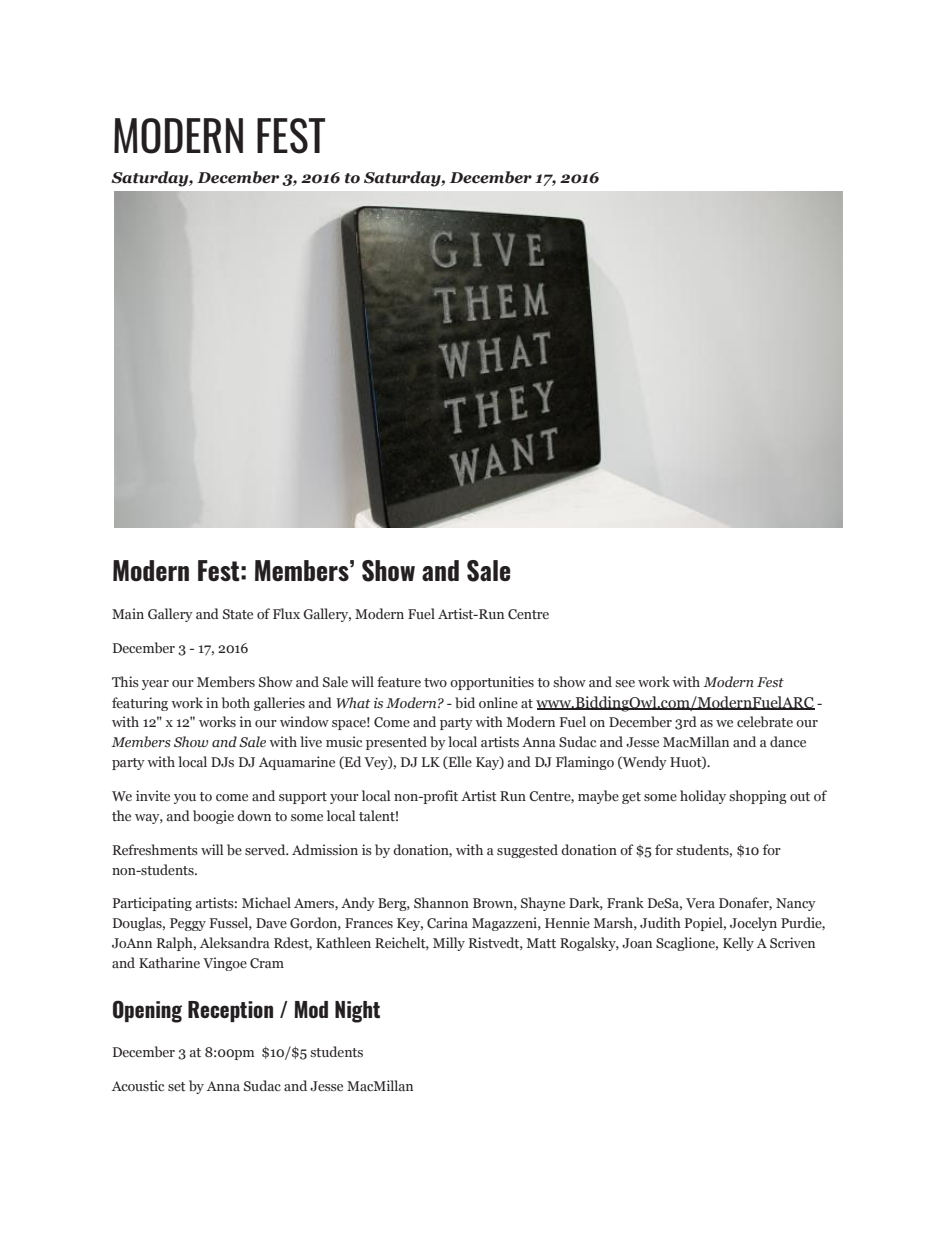 The image size is (952, 1233). What do you see at coordinates (765, 721) in the screenshot?
I see `celebrate` at bounding box center [765, 721].
